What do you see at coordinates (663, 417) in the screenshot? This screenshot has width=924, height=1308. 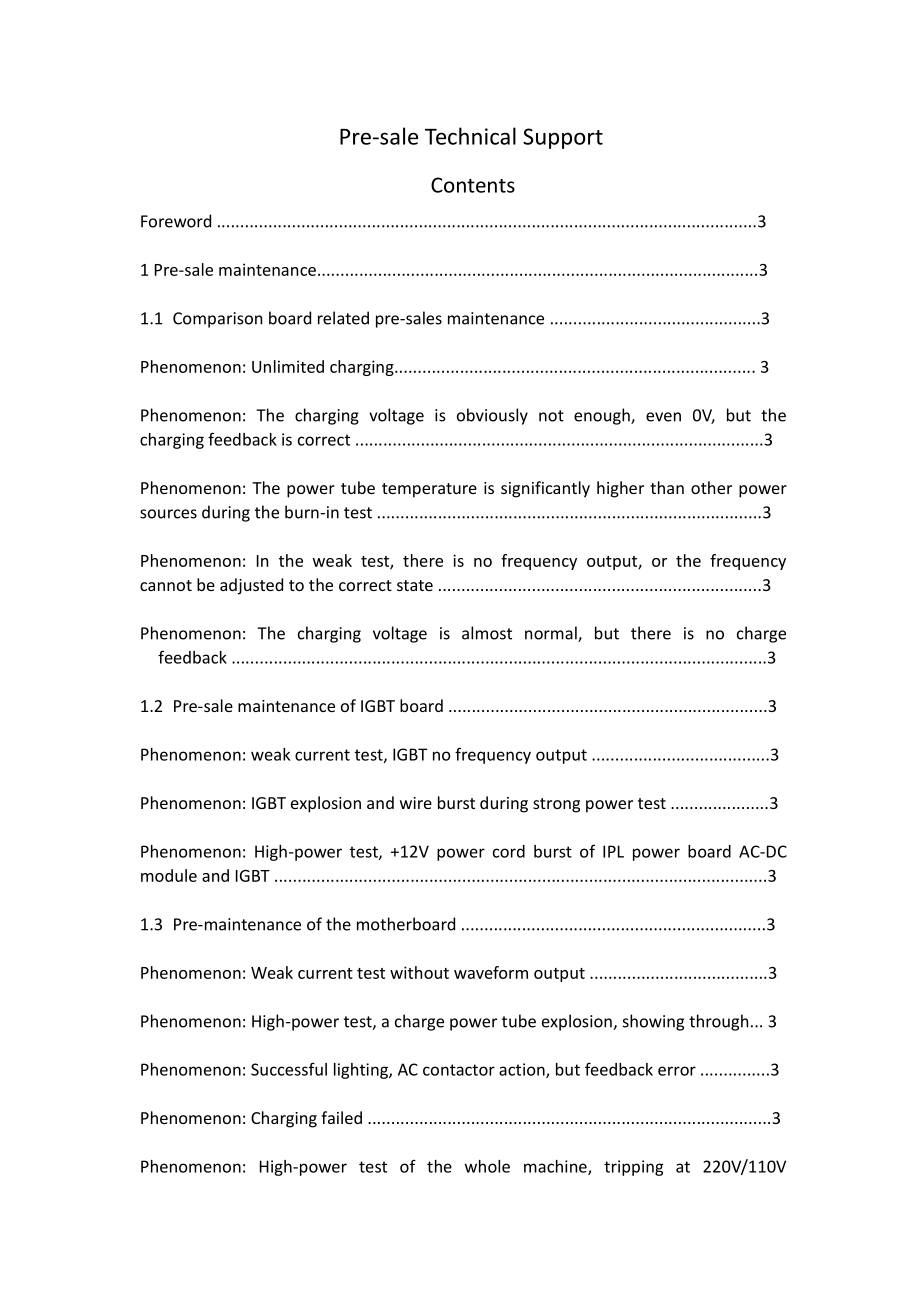 I see `even` at bounding box center [663, 417].
